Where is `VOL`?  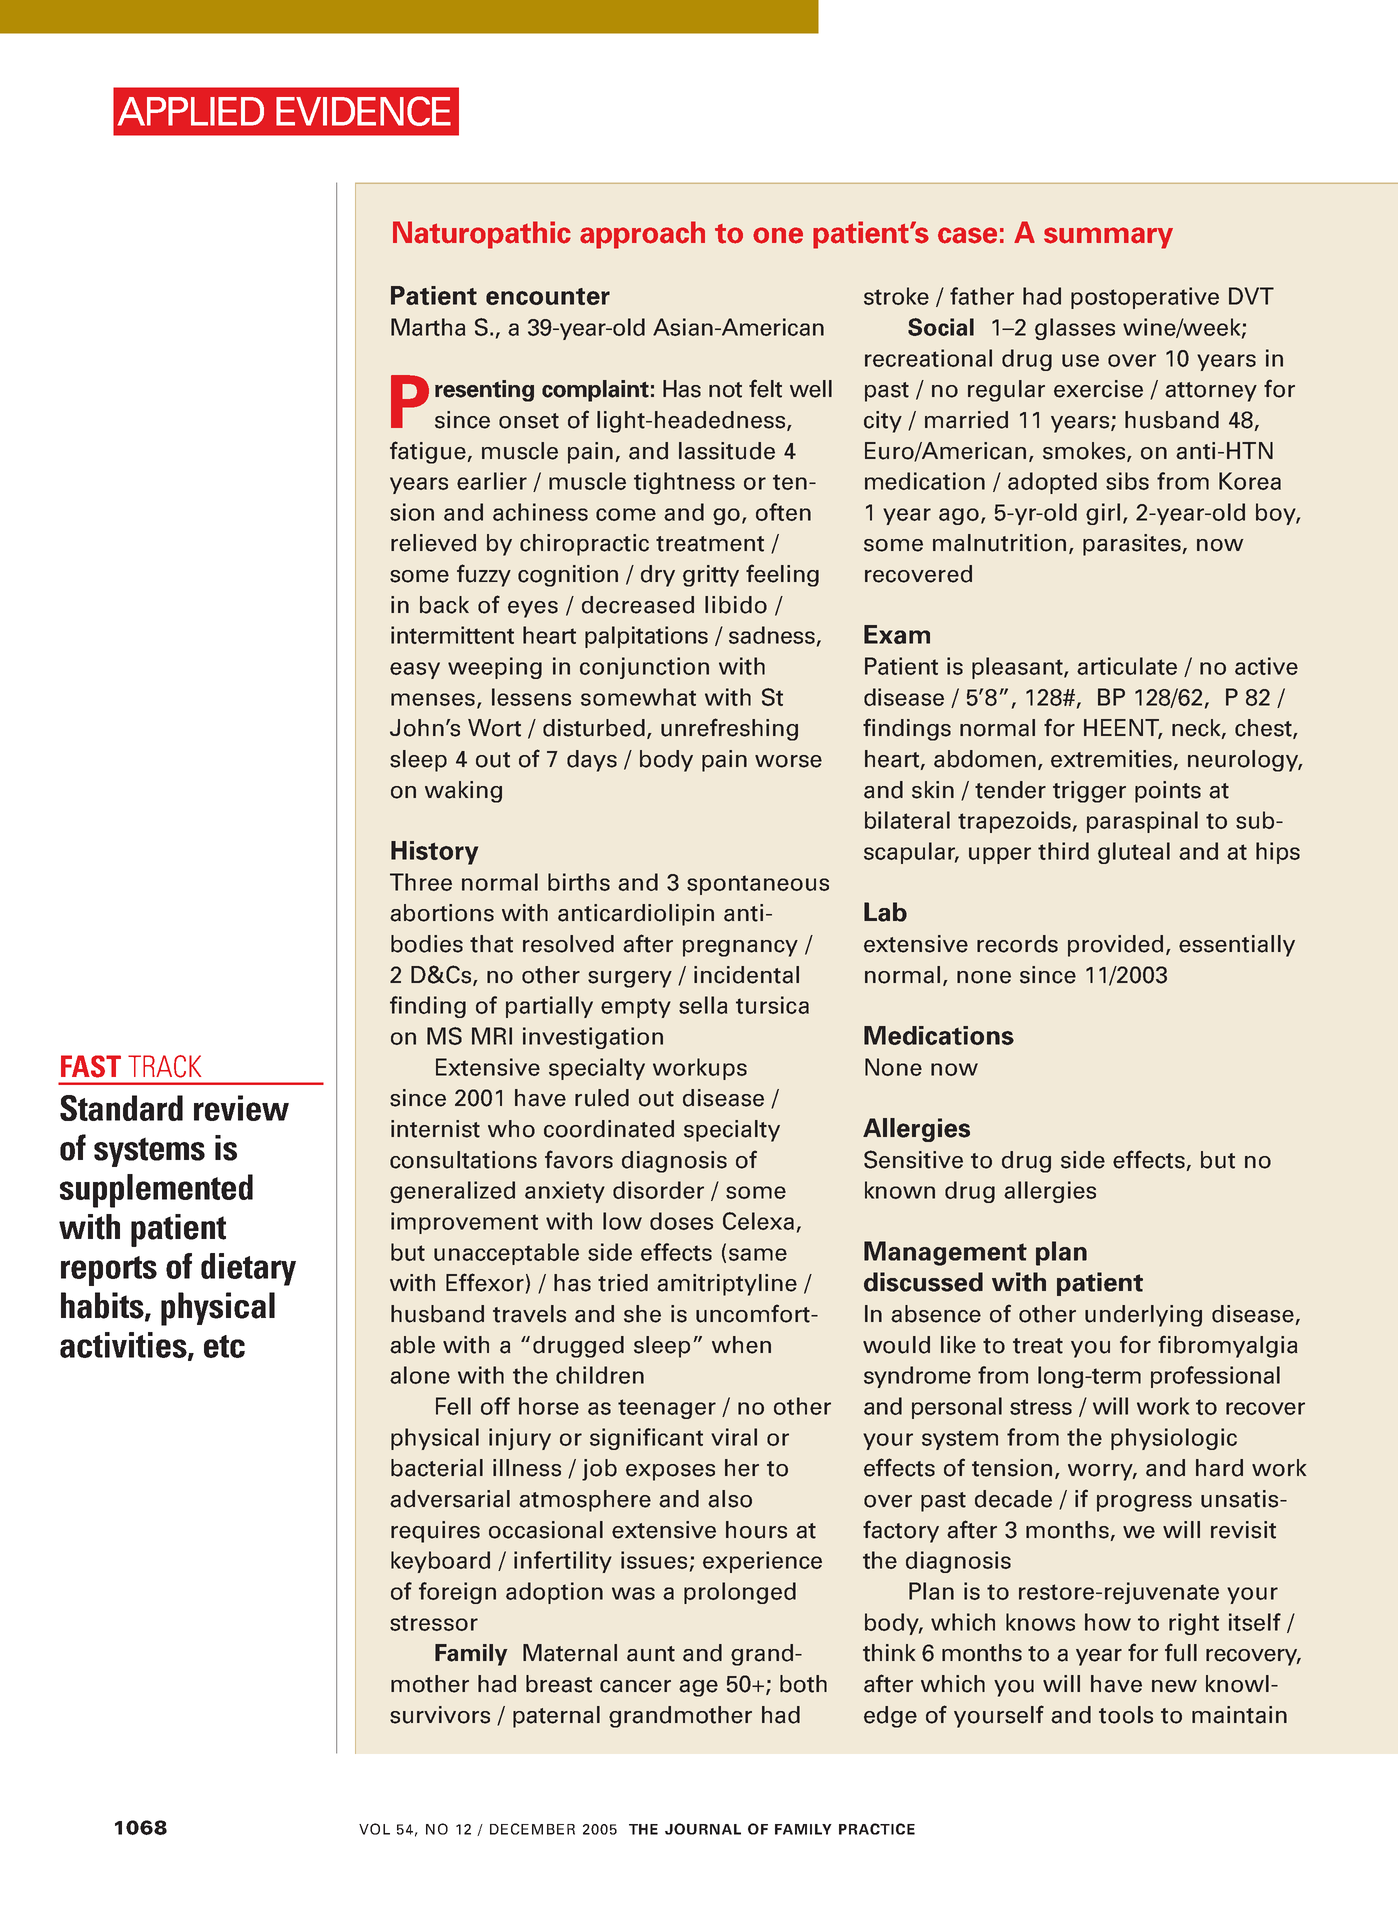
VOL is located at coordinates (374, 1829).
